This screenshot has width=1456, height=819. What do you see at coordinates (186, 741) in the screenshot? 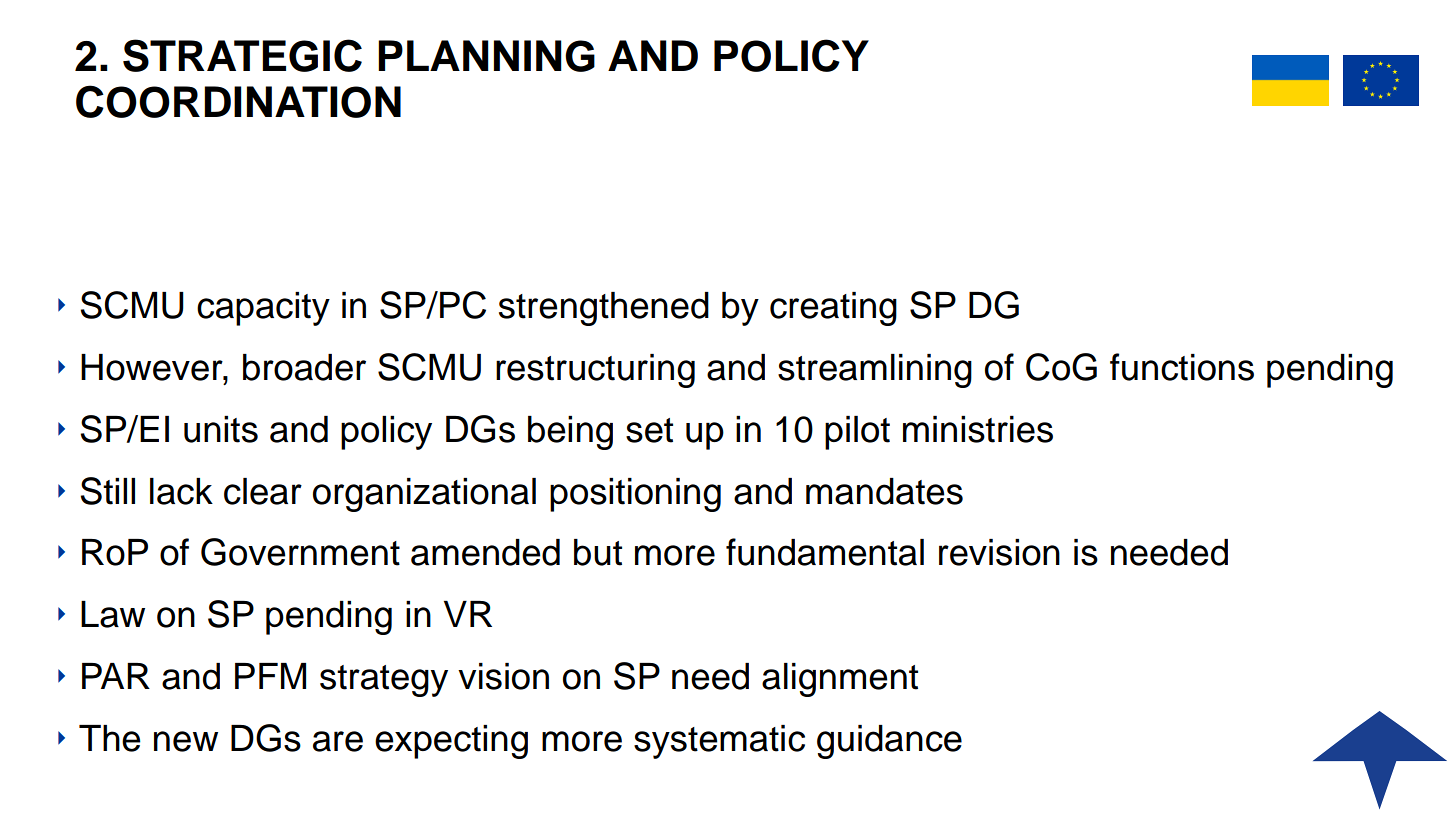
I see `new` at bounding box center [186, 741].
